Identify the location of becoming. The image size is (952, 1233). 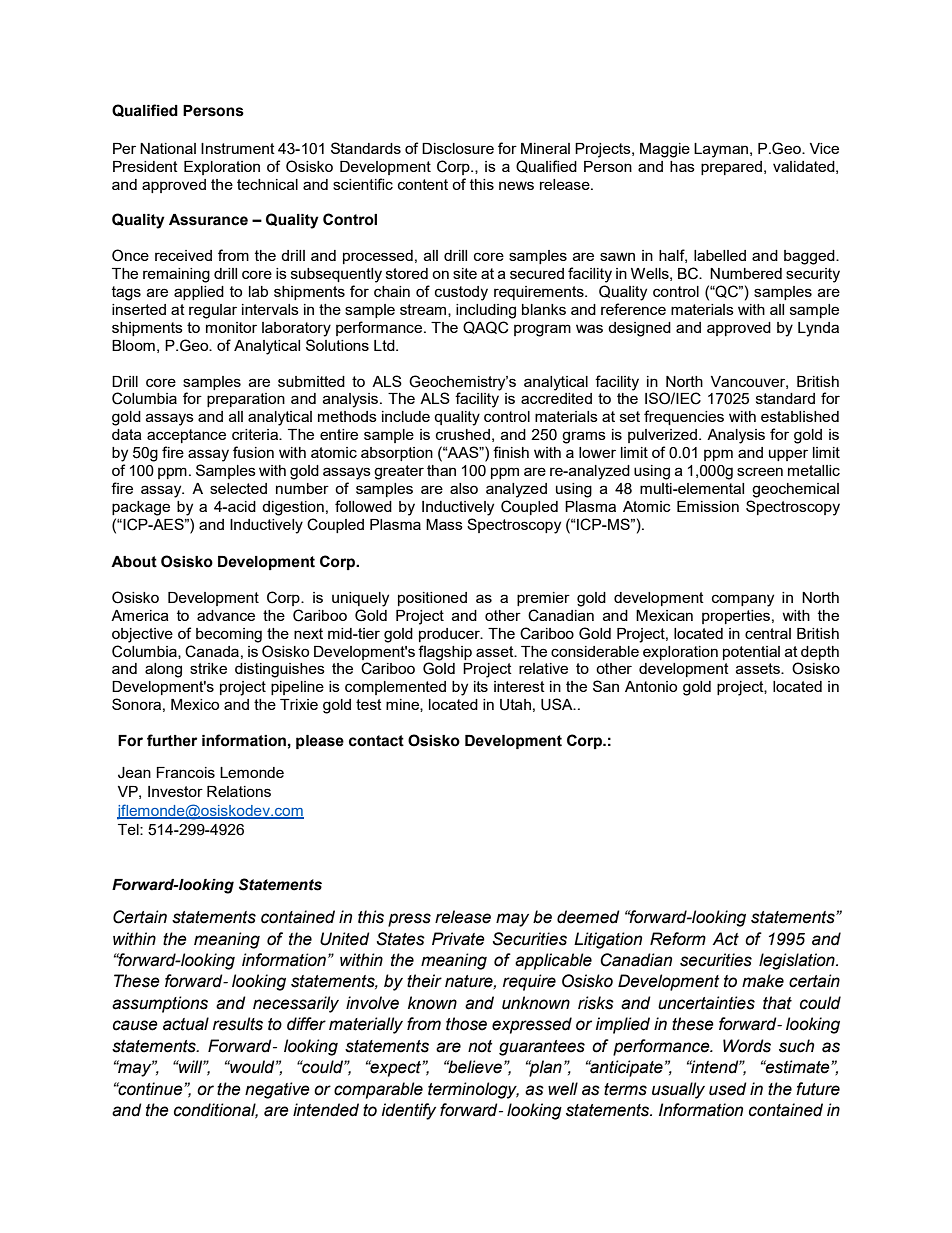
(229, 635).
